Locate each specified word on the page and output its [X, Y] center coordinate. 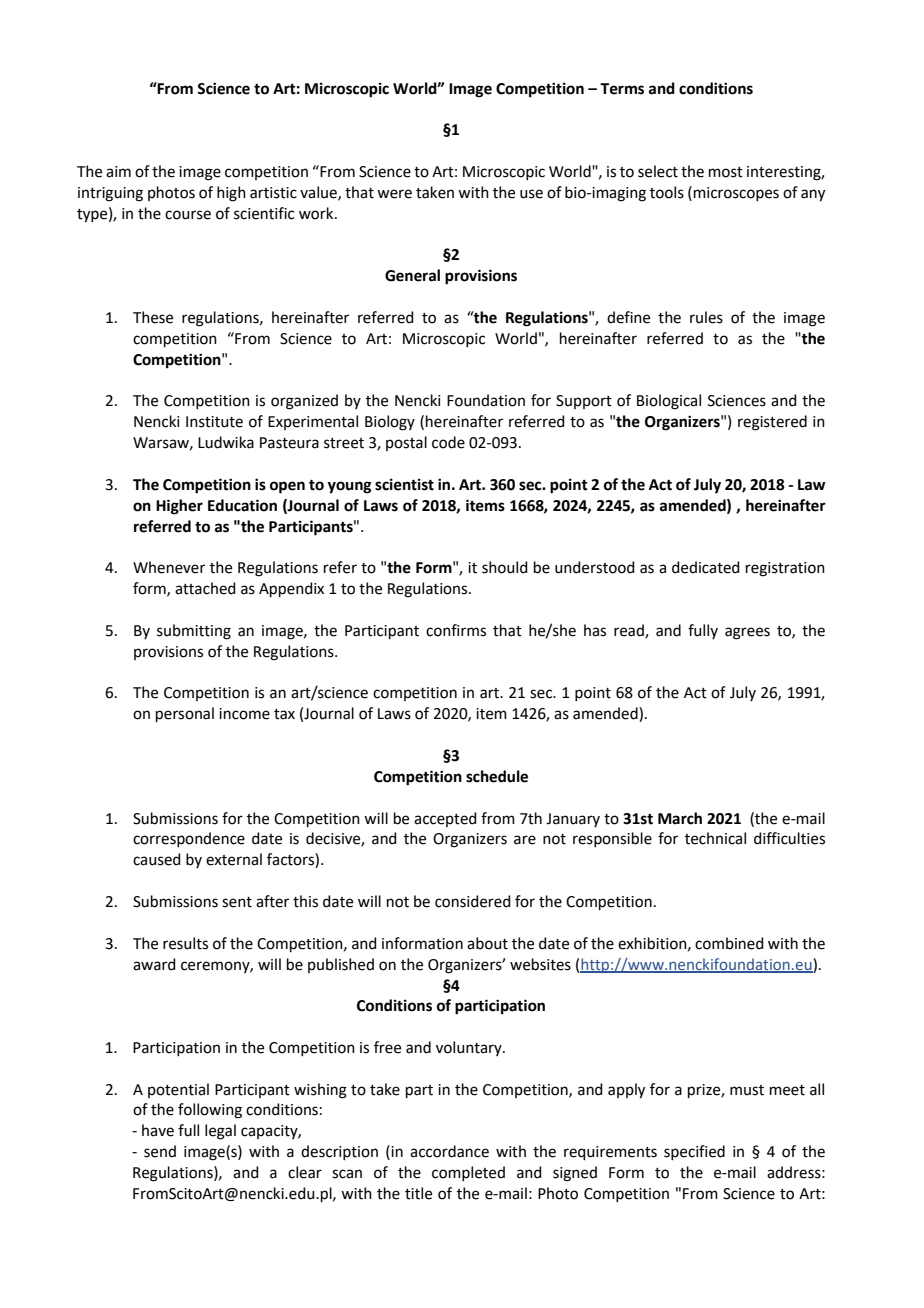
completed [468, 1173]
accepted [445, 819]
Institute [214, 422]
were [394, 194]
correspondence [189, 839]
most [726, 172]
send [160, 1151]
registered [772, 423]
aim [118, 172]
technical [715, 838]
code [448, 442]
